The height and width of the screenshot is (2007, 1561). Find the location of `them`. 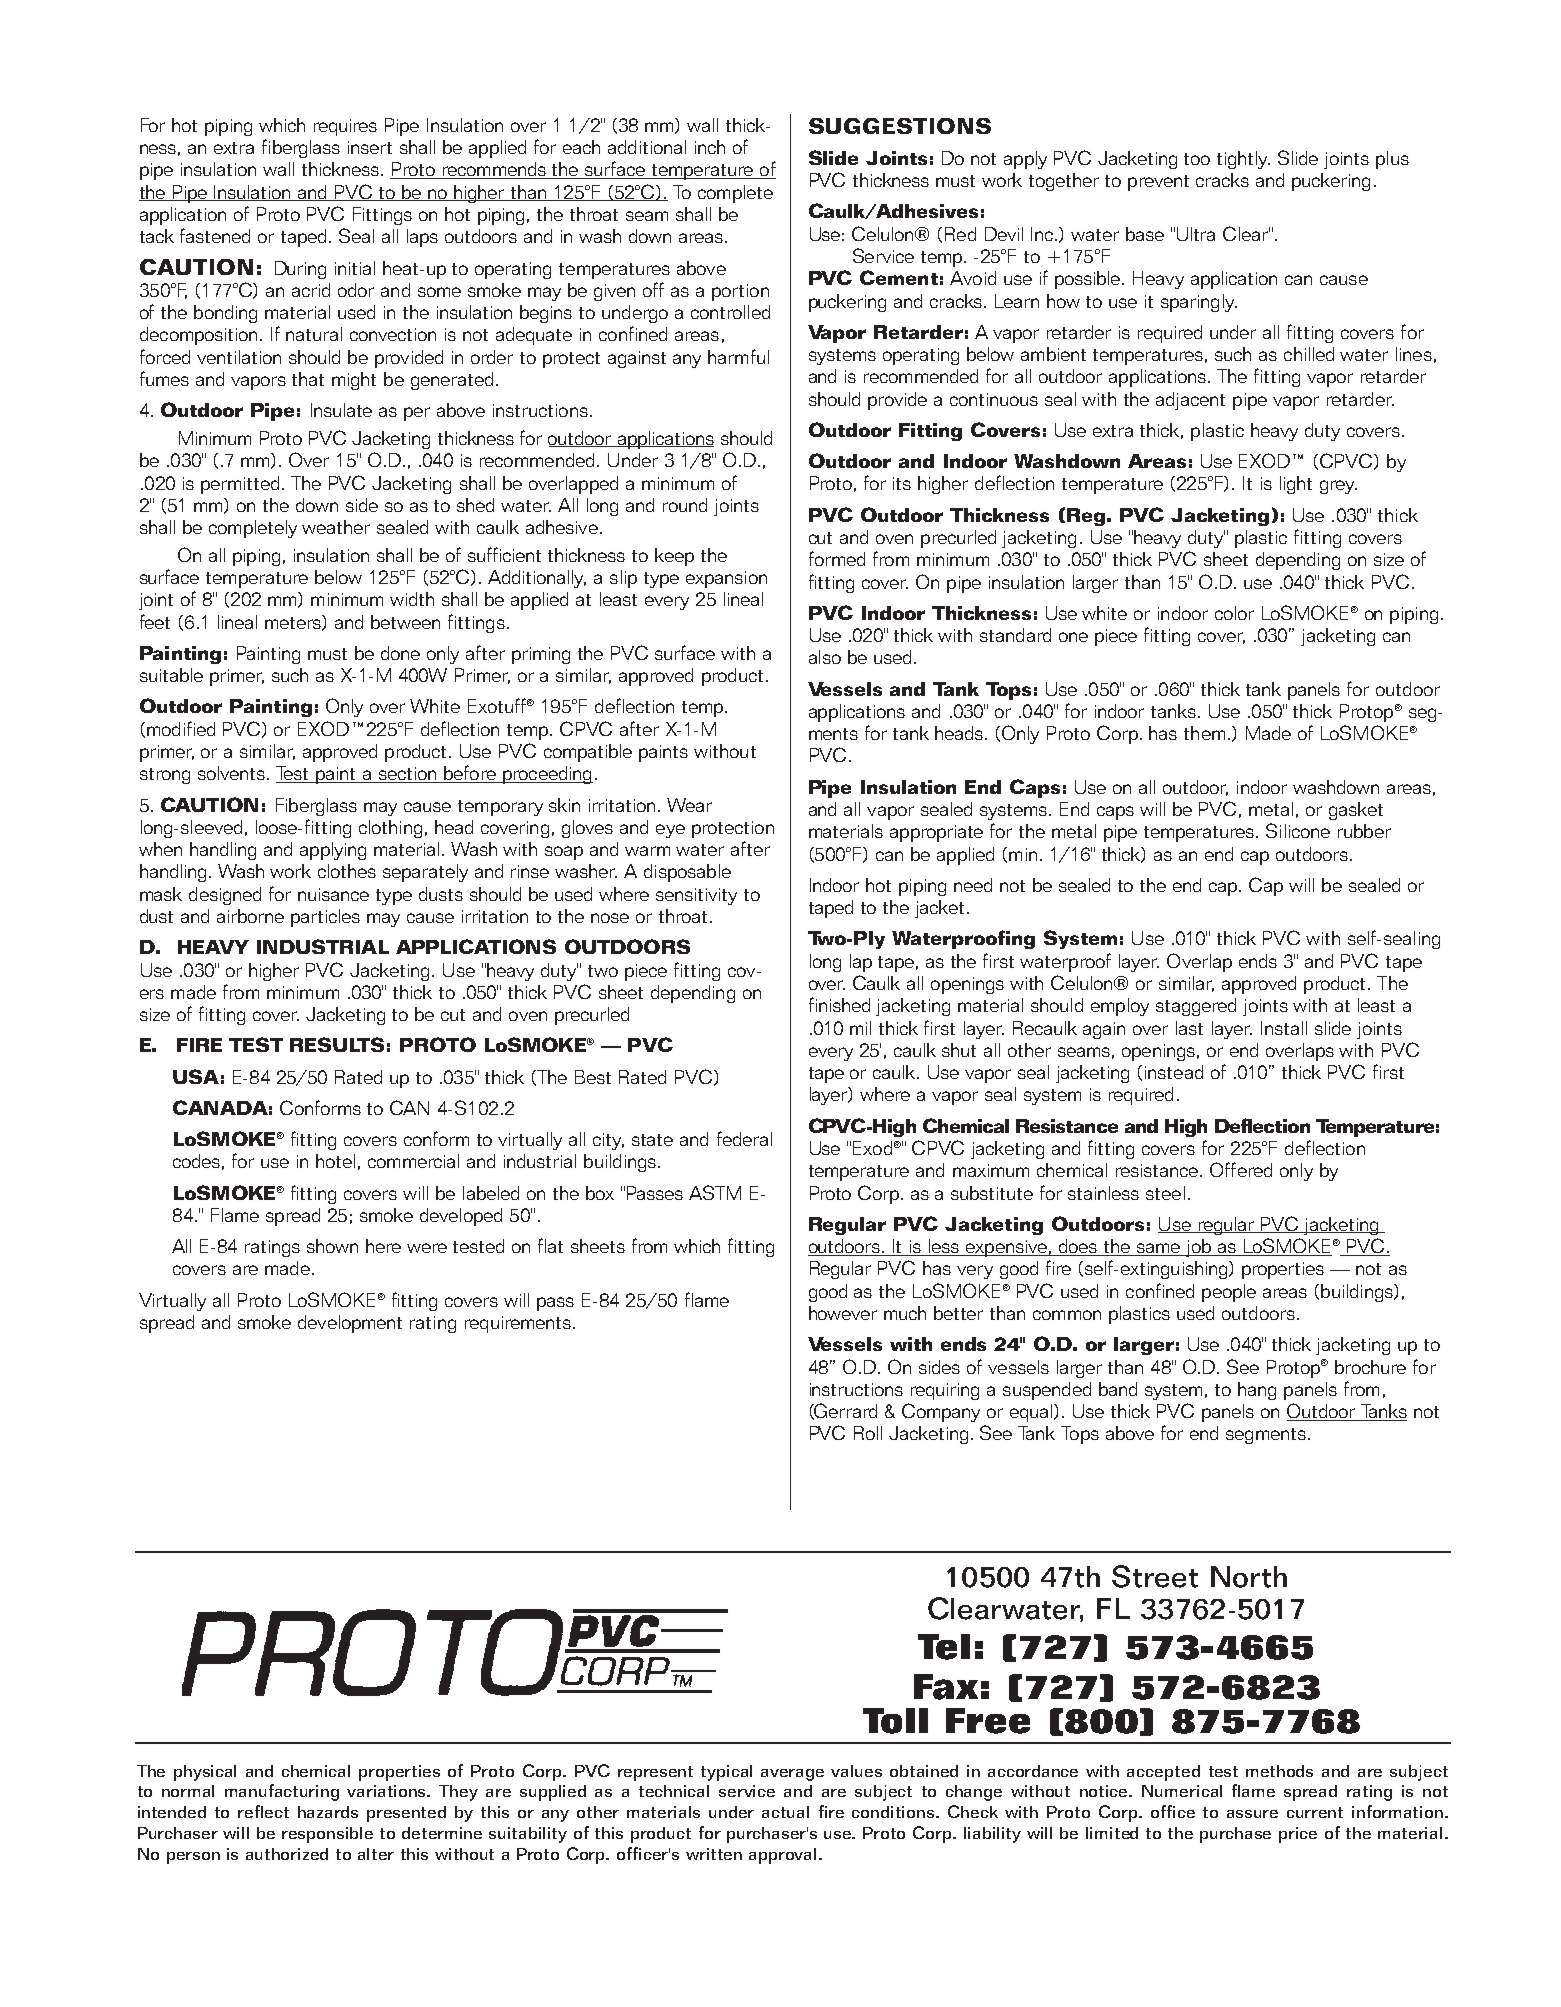

them is located at coordinates (1204, 733).
